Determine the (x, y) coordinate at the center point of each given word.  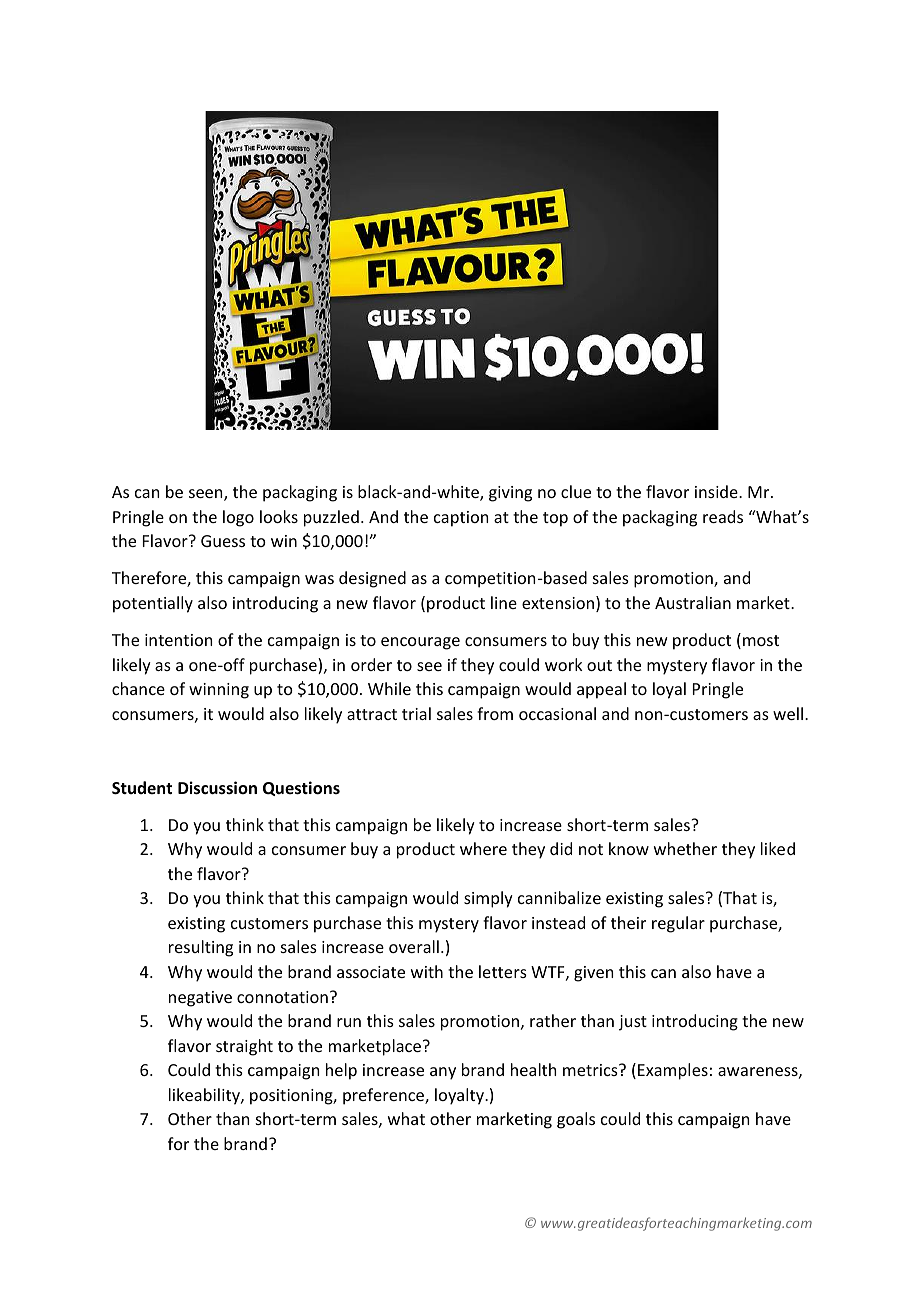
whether (685, 848)
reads (723, 516)
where (483, 848)
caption (461, 519)
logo (238, 518)
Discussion (217, 788)
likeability (205, 1096)
